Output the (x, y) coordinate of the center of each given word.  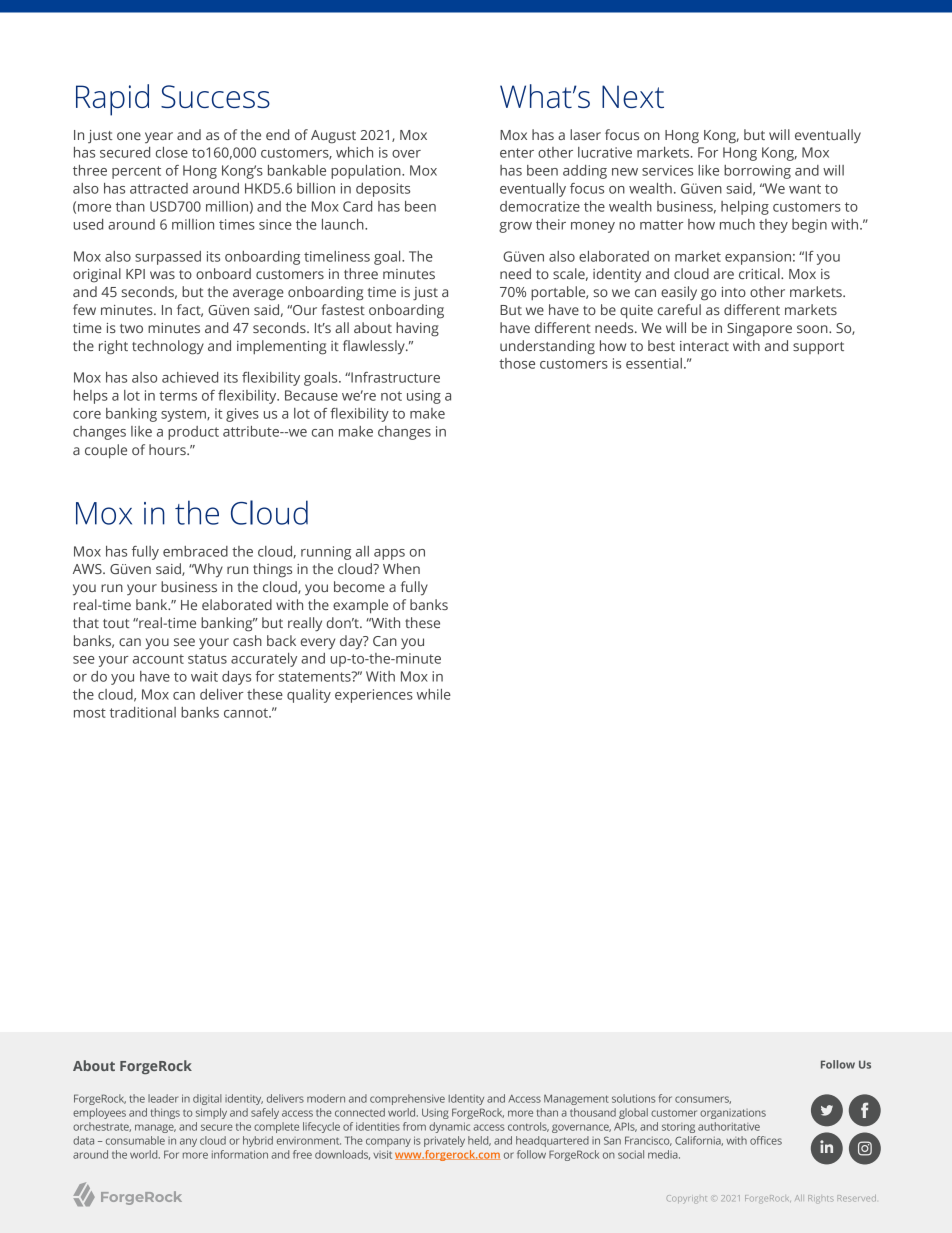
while (434, 694)
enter (517, 153)
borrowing (757, 172)
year (159, 137)
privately (444, 1141)
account (158, 659)
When (401, 568)
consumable (135, 1140)
